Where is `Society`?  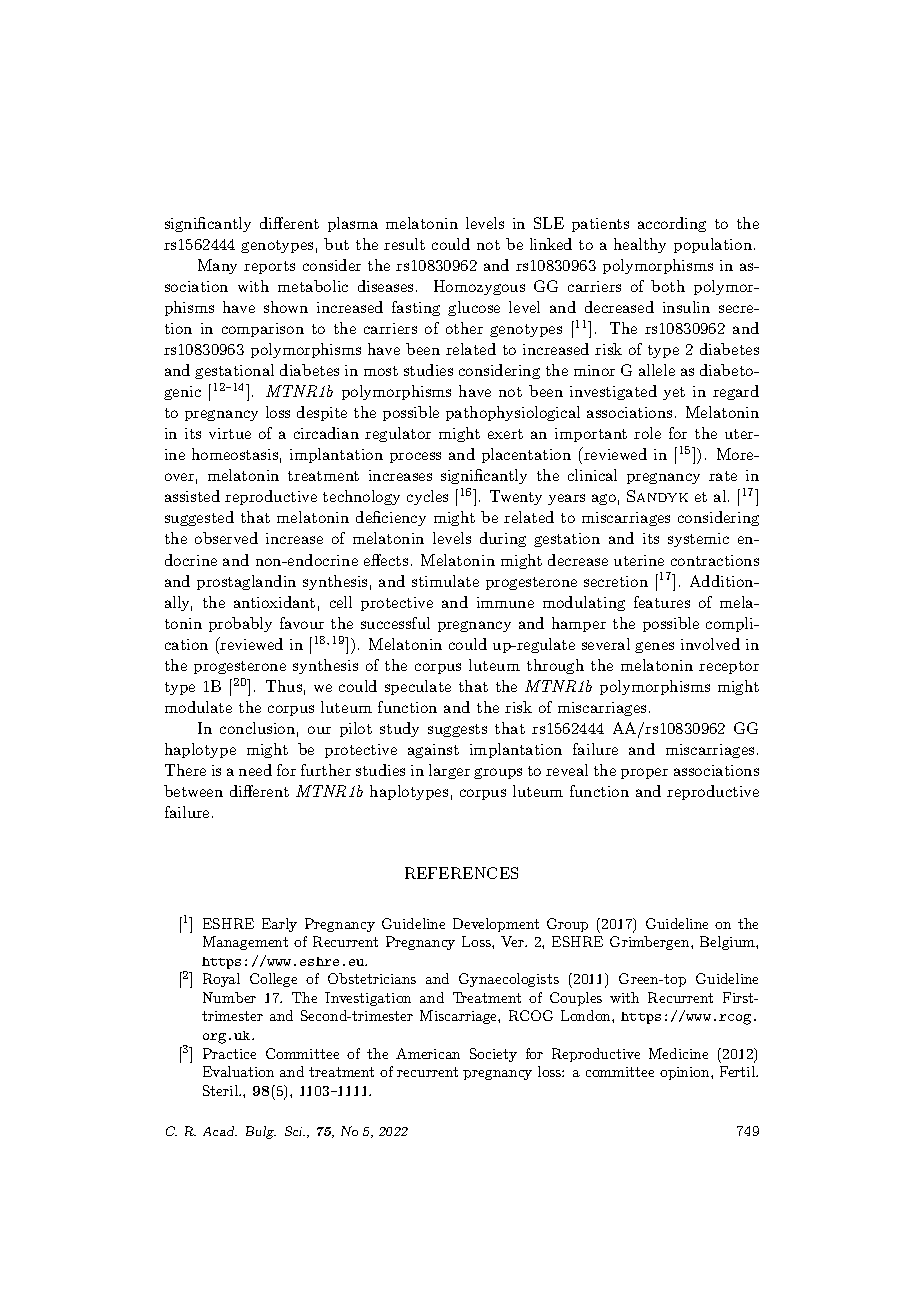
Society is located at coordinates (493, 1055).
